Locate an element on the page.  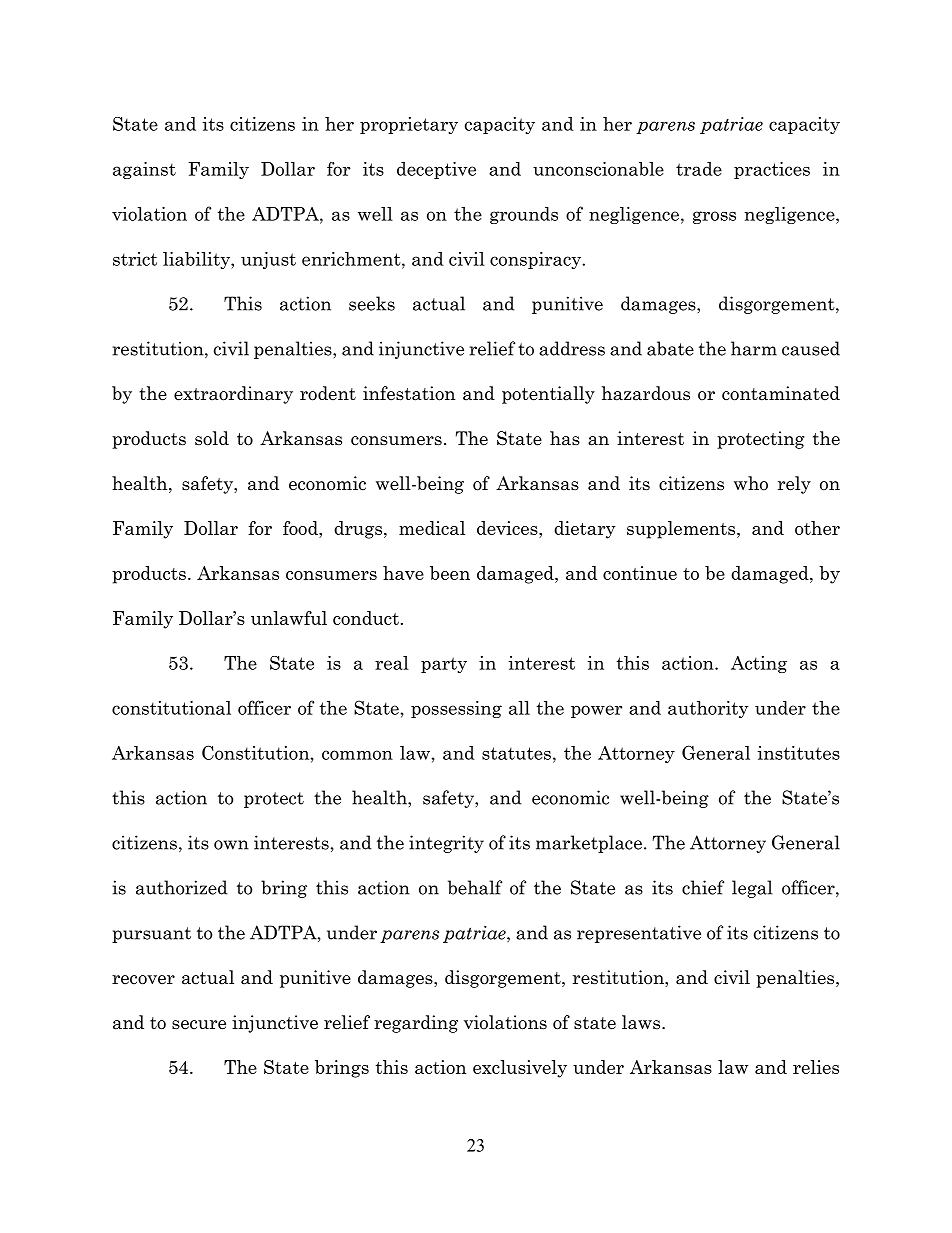
deceptive is located at coordinates (436, 170).
